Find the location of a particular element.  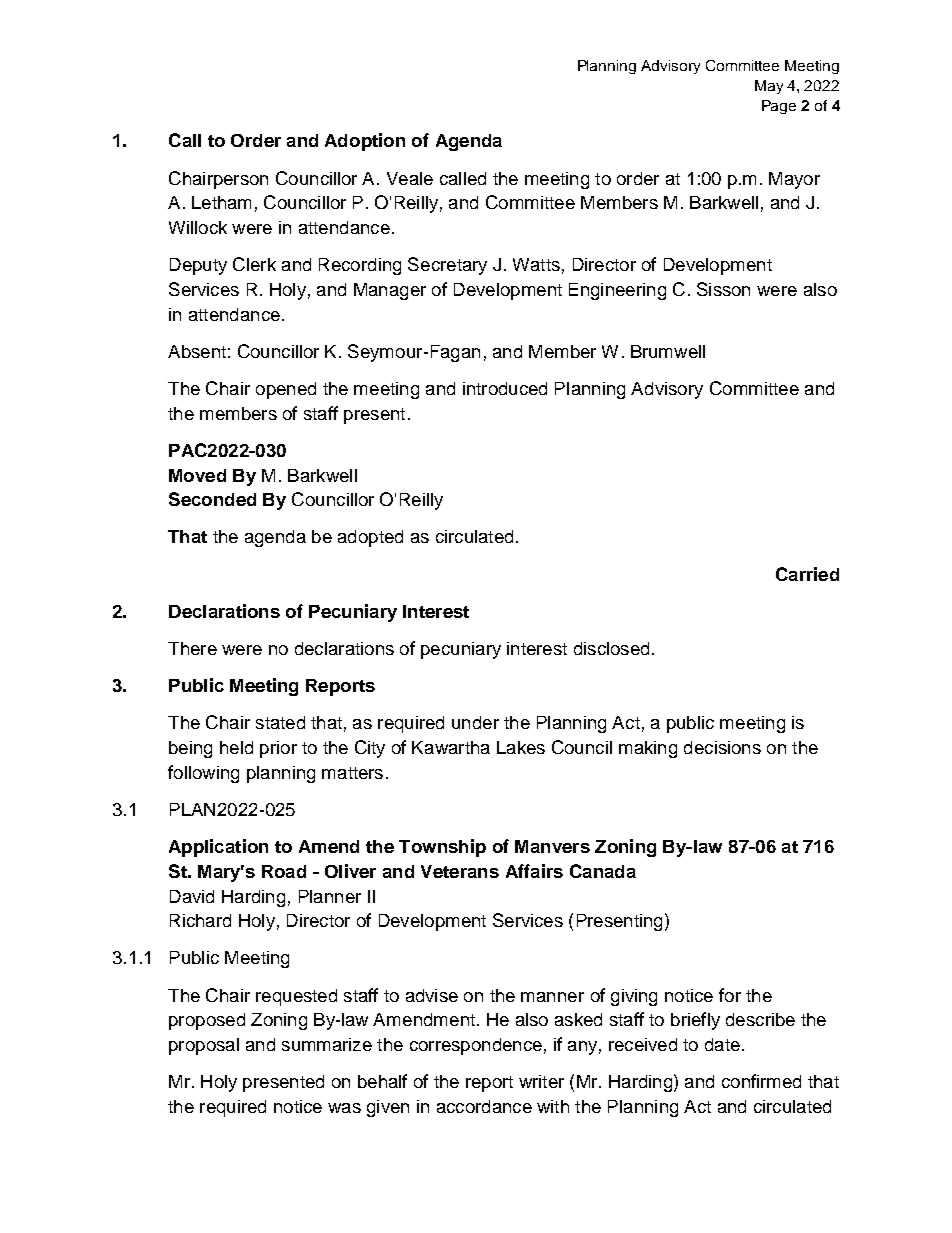

proposal is located at coordinates (204, 1046).
